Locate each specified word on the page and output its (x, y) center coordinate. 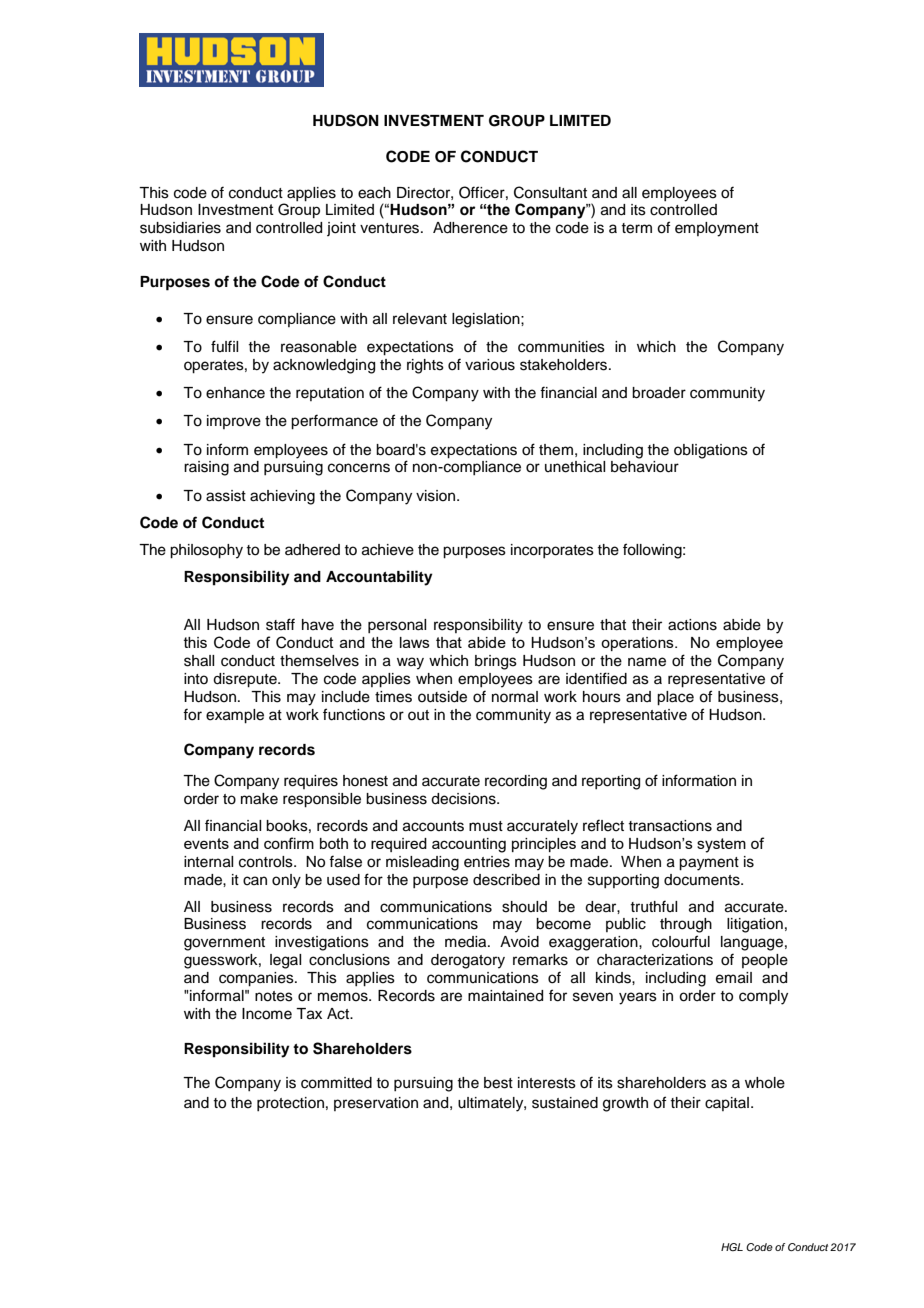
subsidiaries (180, 228)
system (721, 845)
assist (226, 496)
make (259, 799)
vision (437, 496)
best (498, 1083)
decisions (464, 799)
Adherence (470, 228)
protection (290, 1104)
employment (717, 229)
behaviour (645, 467)
